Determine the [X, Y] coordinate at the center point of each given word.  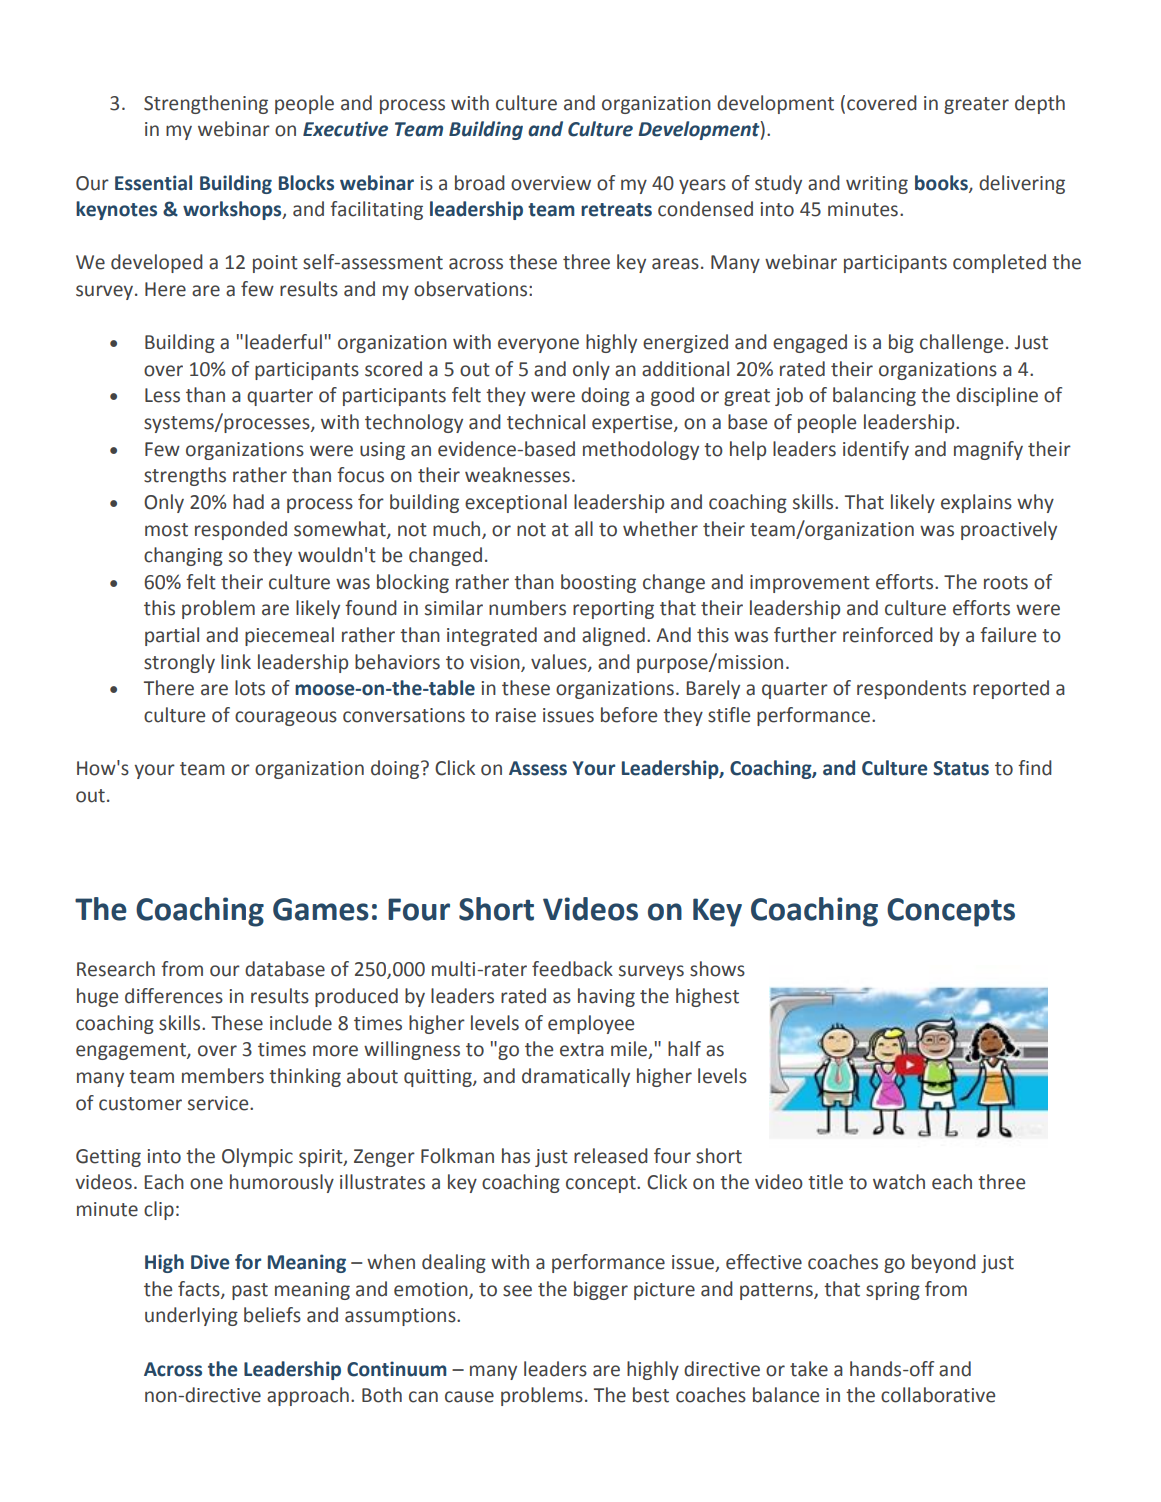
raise [516, 715]
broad [480, 183]
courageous [286, 718]
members [223, 1076]
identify [876, 450]
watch [899, 1182]
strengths [185, 476]
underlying [191, 1316]
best [651, 1395]
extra [582, 1050]
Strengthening [206, 104]
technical [546, 422]
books [942, 183]
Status [961, 768]
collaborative [938, 1395]
